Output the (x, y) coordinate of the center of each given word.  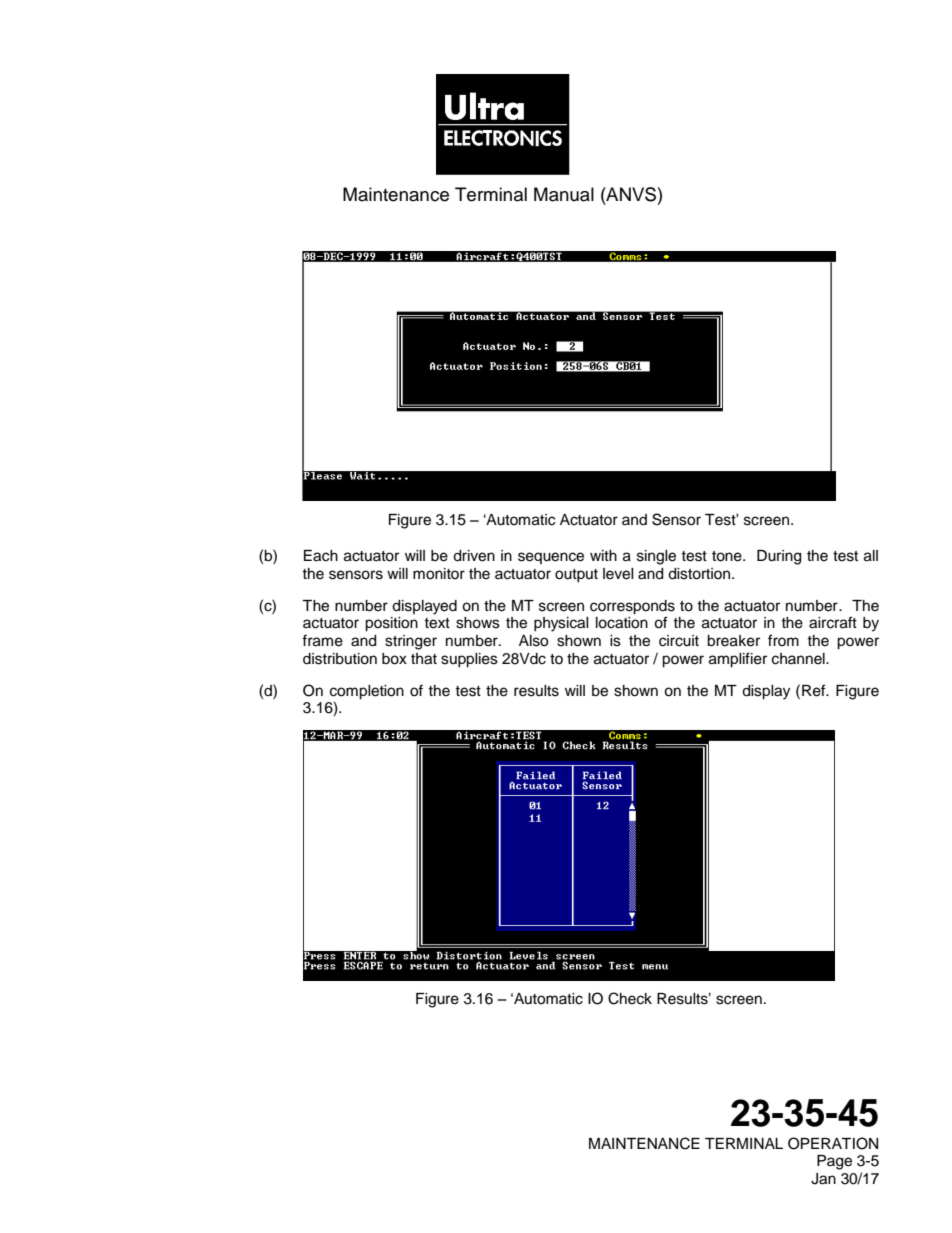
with (603, 555)
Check (630, 998)
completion (367, 692)
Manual (564, 194)
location (622, 623)
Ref (815, 690)
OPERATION (833, 1143)
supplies (469, 660)
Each (321, 556)
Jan (823, 1179)
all (871, 556)
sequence (551, 558)
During (779, 557)
